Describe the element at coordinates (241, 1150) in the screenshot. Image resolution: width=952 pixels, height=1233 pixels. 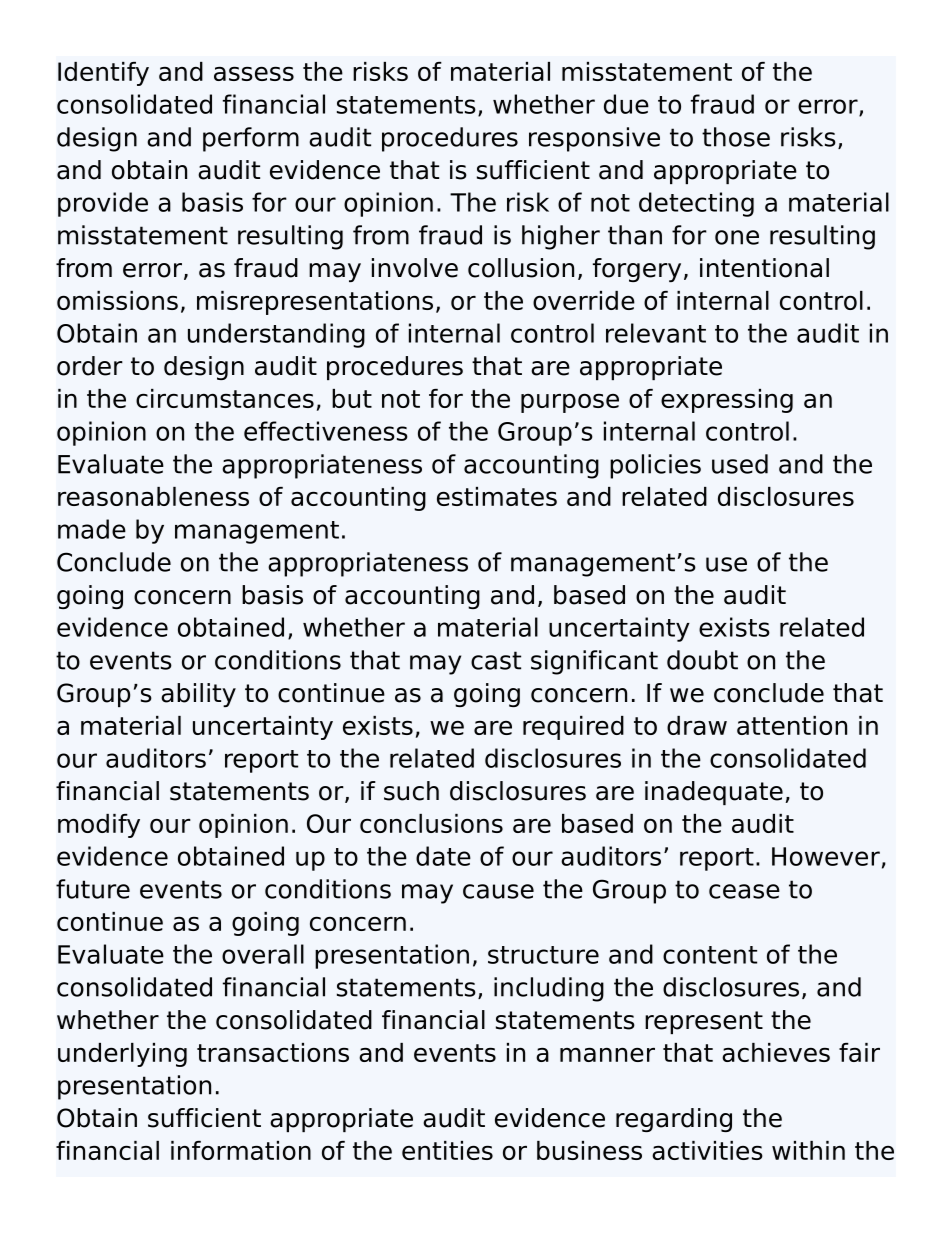
I see `information` at that location.
